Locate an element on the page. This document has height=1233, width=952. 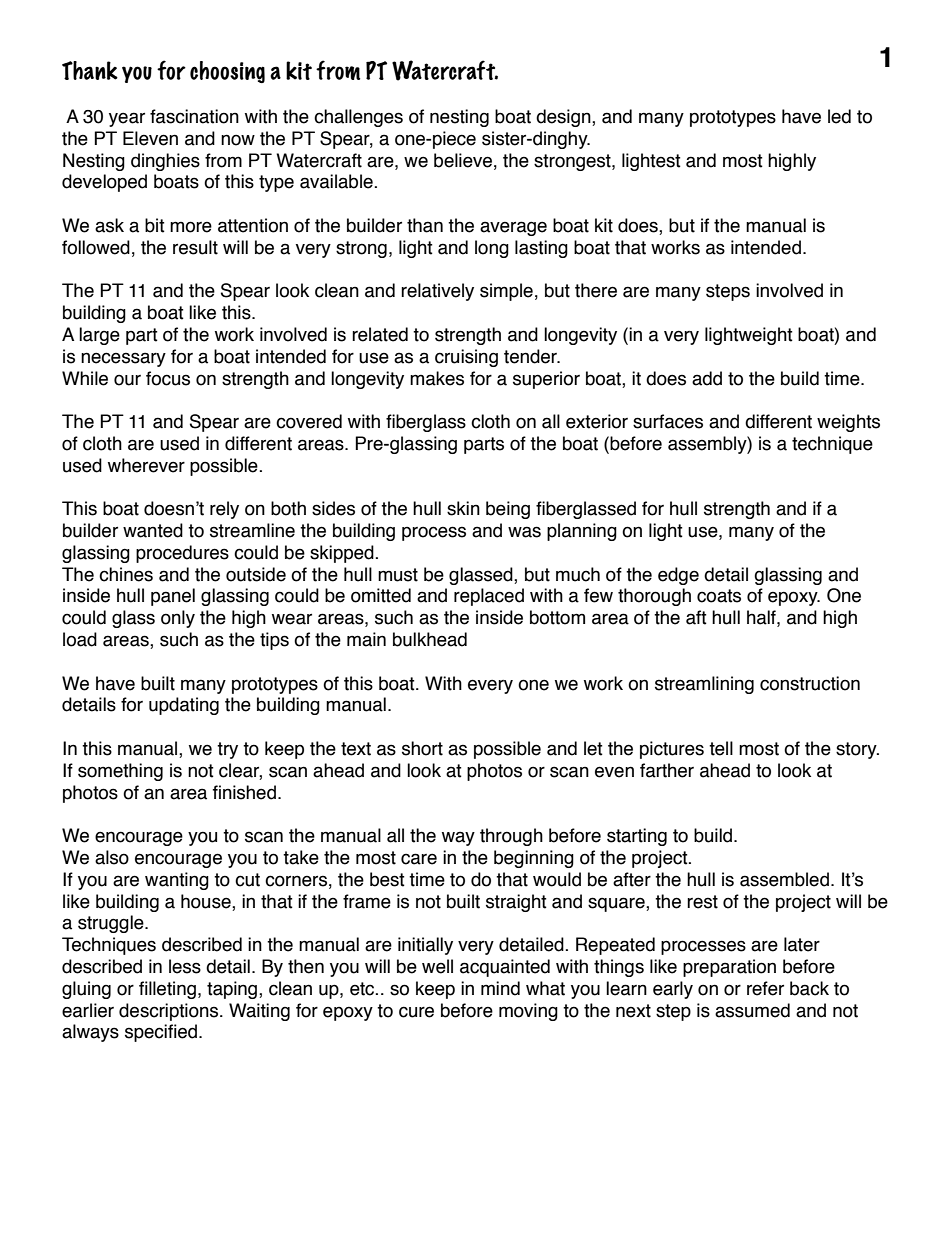
was is located at coordinates (524, 532).
